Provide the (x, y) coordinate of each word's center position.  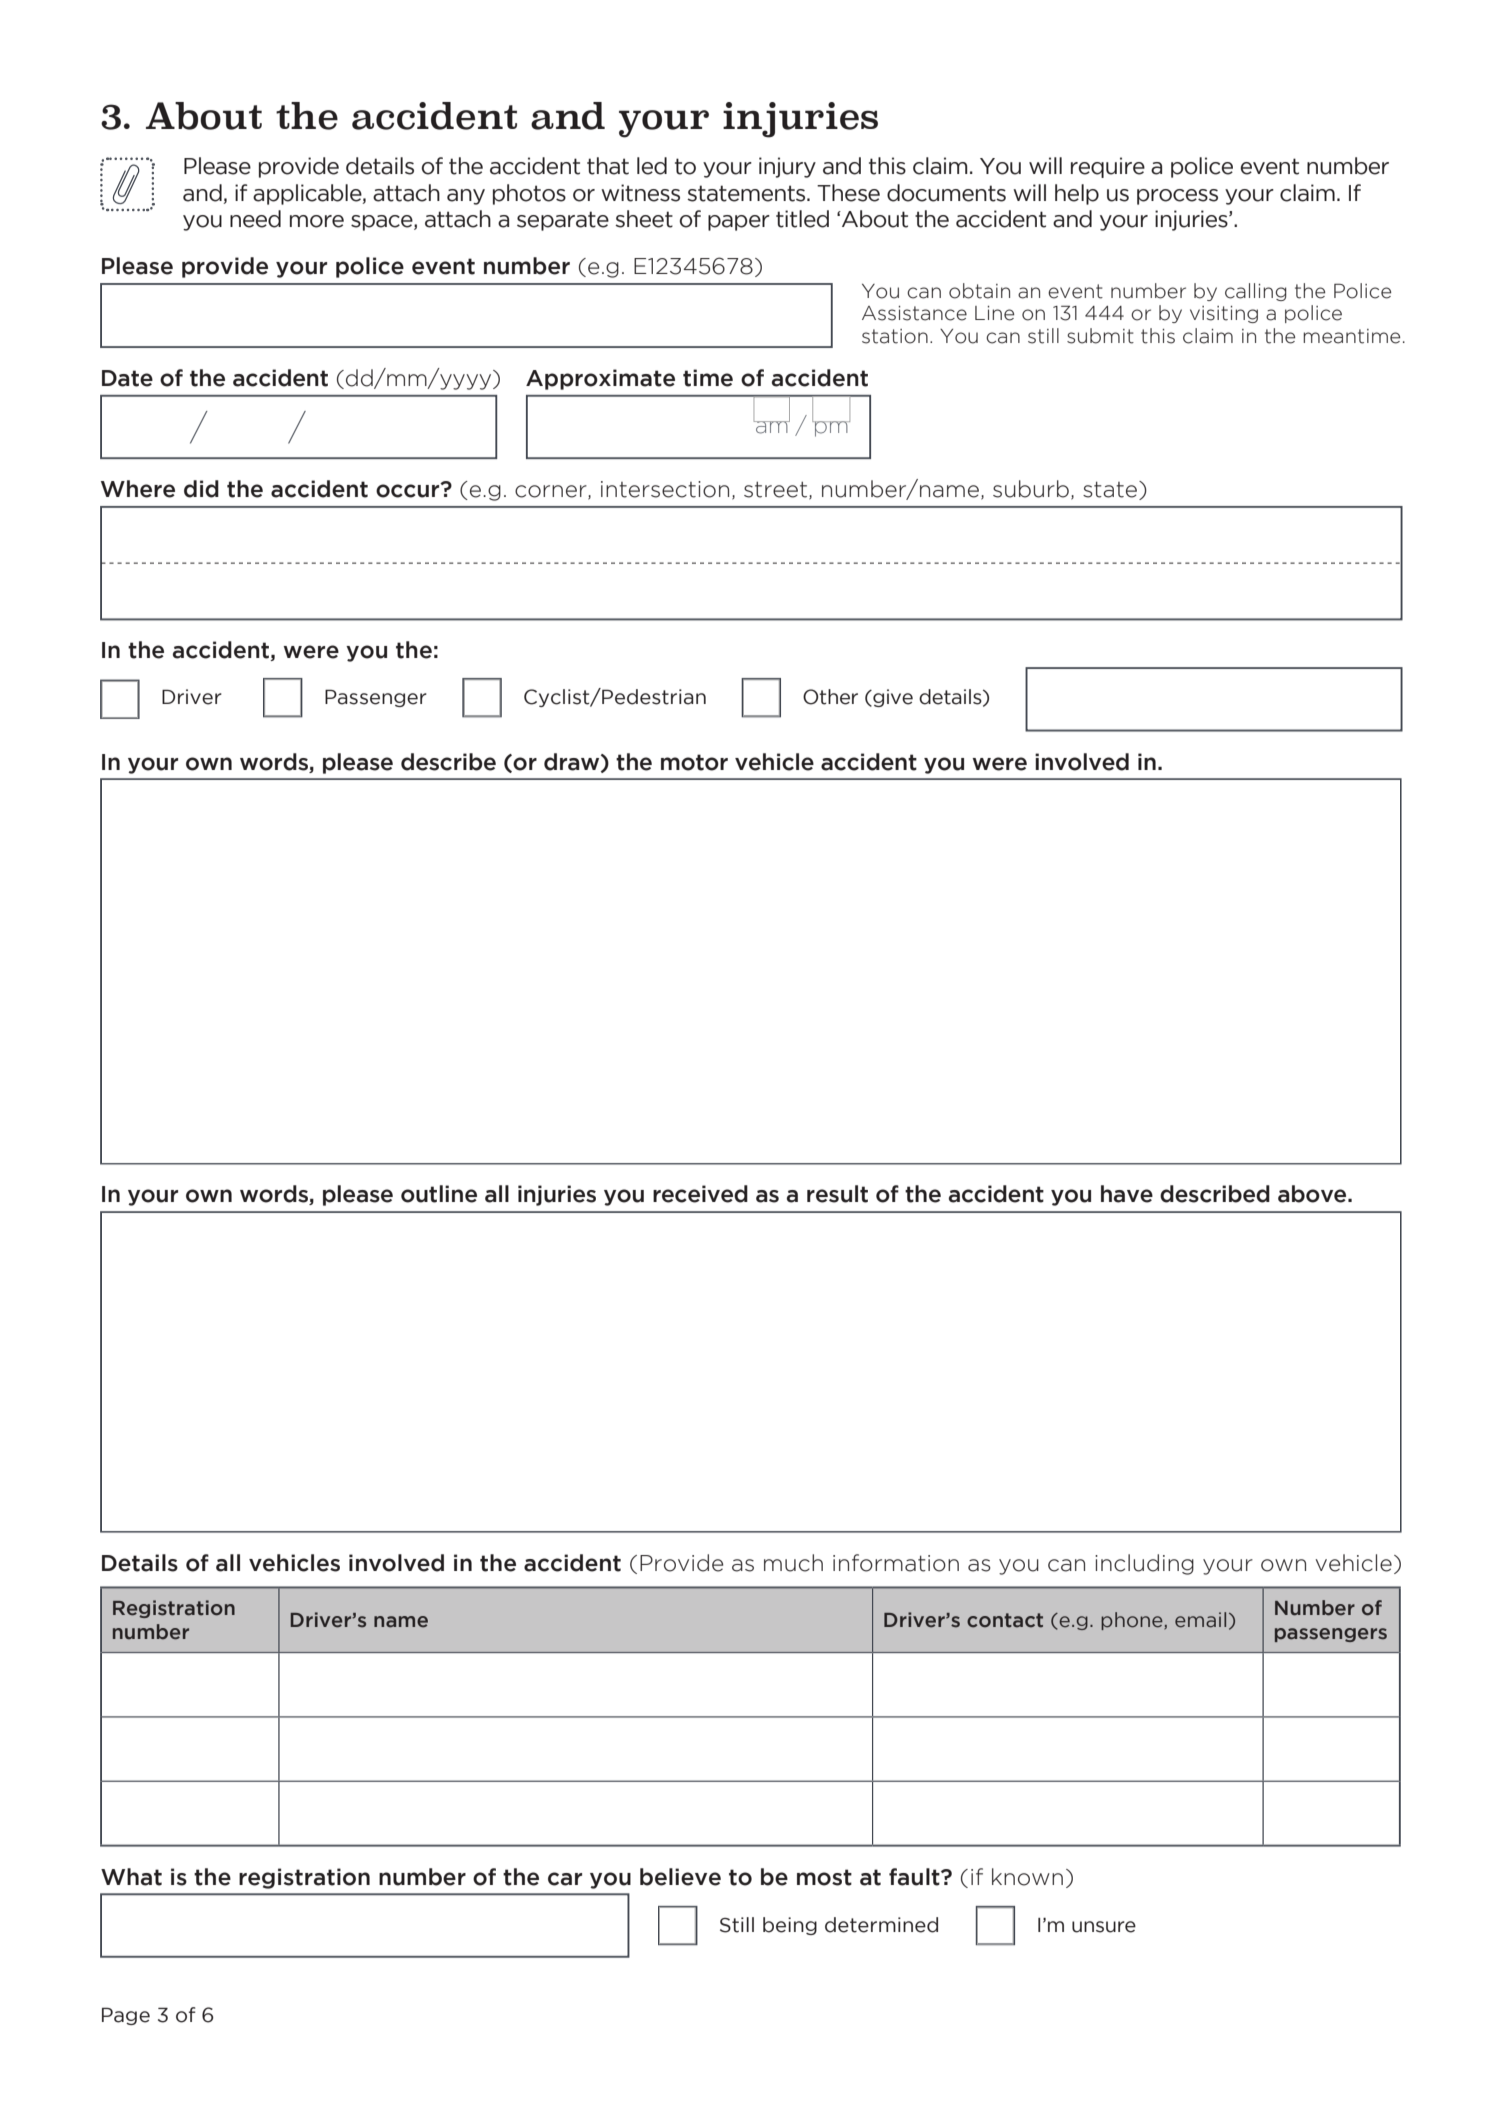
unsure (1104, 1927)
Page (126, 2016)
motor (694, 762)
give (892, 698)
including (1144, 1564)
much (793, 1563)
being (790, 1926)
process (1177, 197)
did (201, 489)
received (700, 1194)
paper (739, 223)
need (255, 219)
